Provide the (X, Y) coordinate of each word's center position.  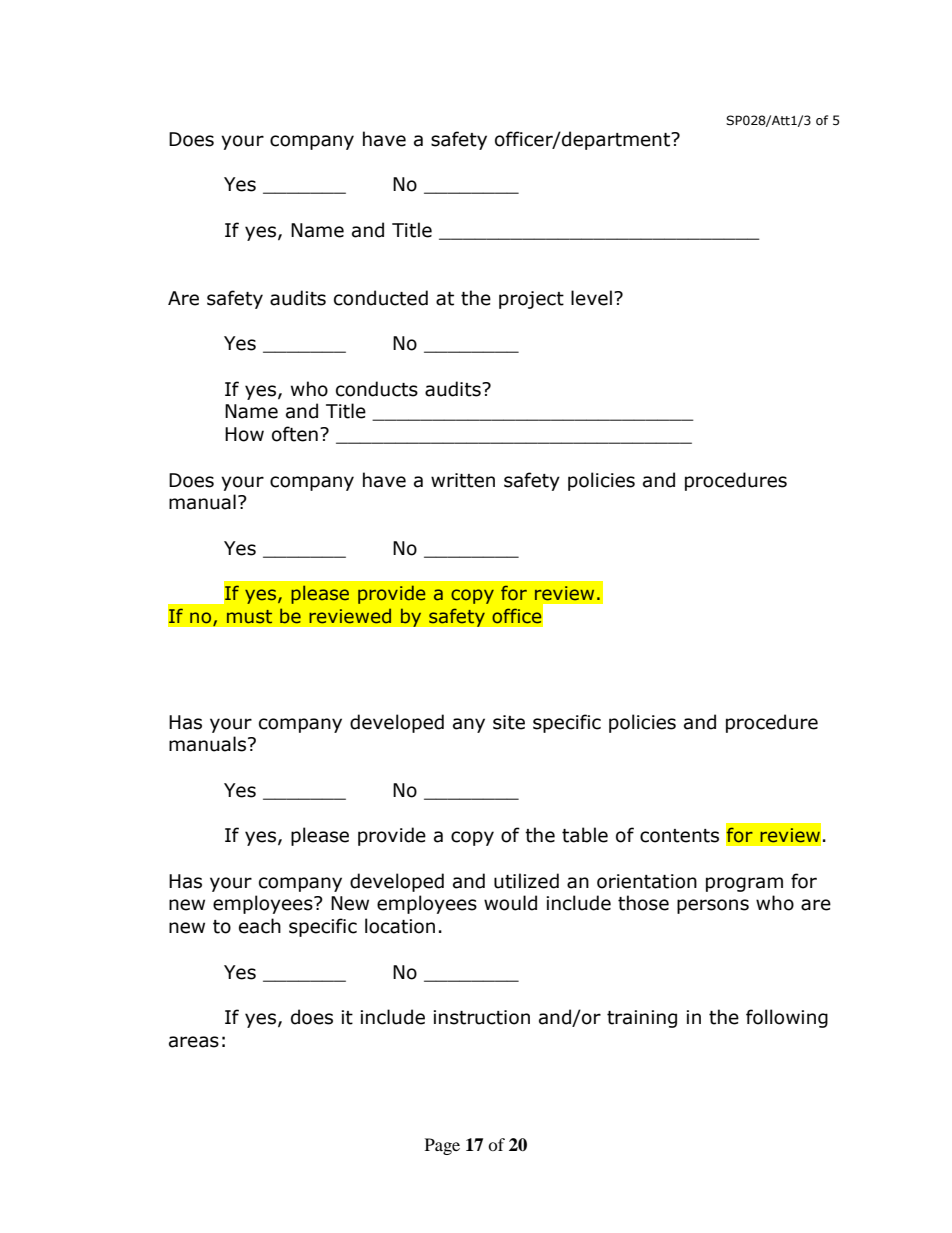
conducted (381, 298)
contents (679, 836)
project (531, 300)
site (509, 722)
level (591, 298)
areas (194, 1042)
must (249, 617)
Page (442, 1146)
